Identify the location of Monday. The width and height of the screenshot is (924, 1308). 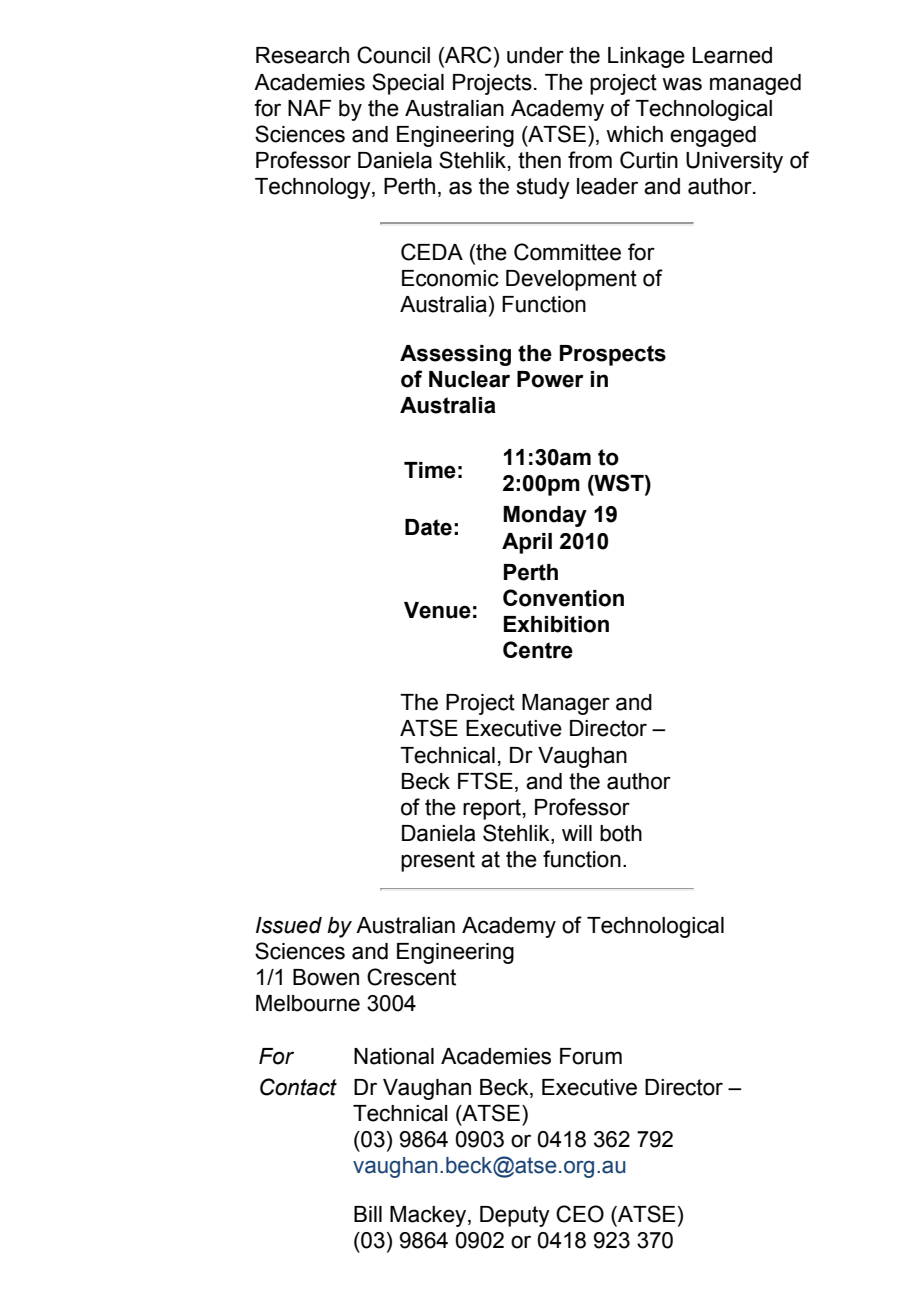
(545, 516).
